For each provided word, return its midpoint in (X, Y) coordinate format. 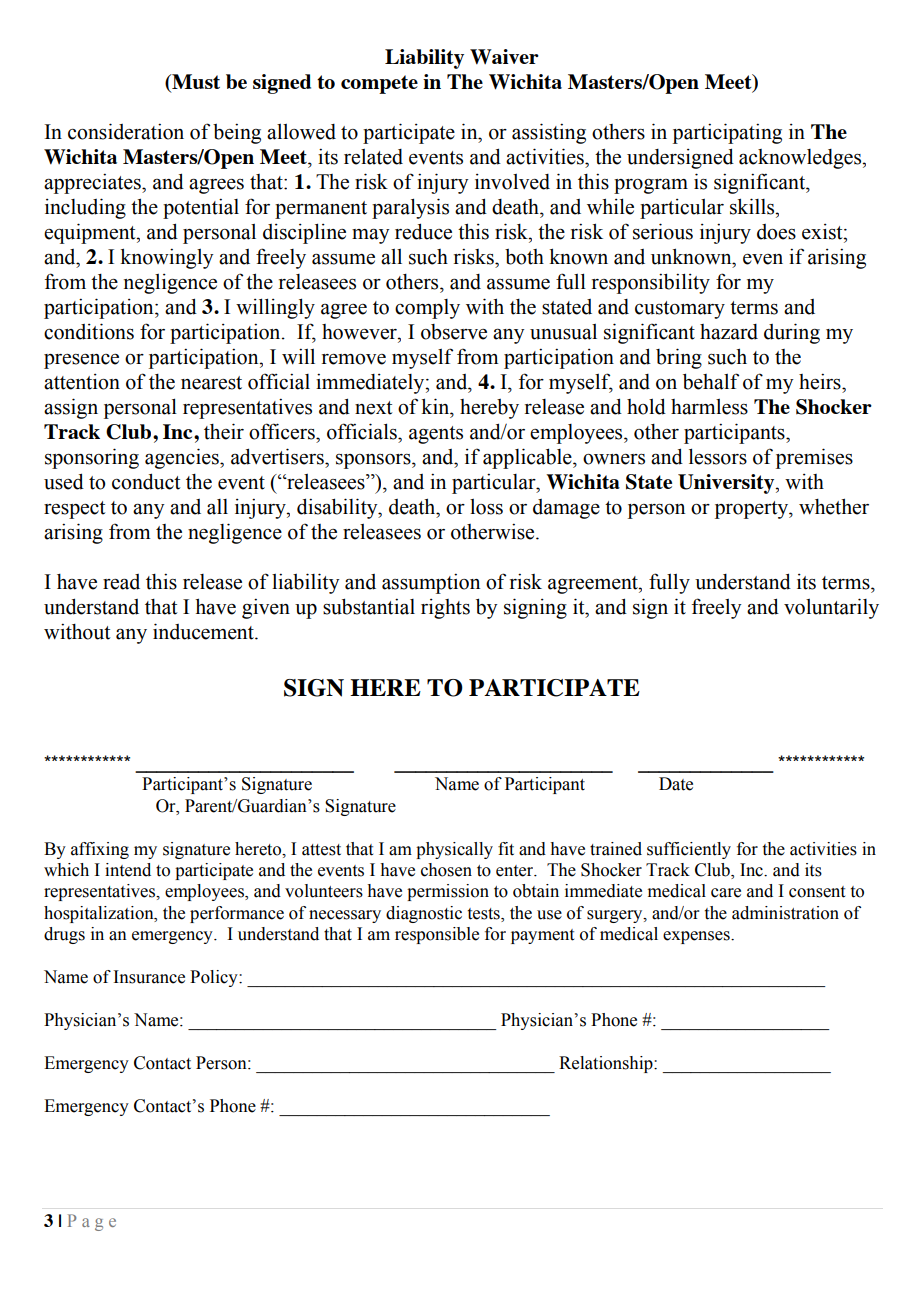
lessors (718, 456)
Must (195, 83)
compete (379, 84)
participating (727, 133)
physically (454, 850)
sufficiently (689, 850)
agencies (183, 458)
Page (92, 1222)
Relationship (607, 1064)
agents (436, 435)
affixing (100, 850)
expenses (697, 937)
